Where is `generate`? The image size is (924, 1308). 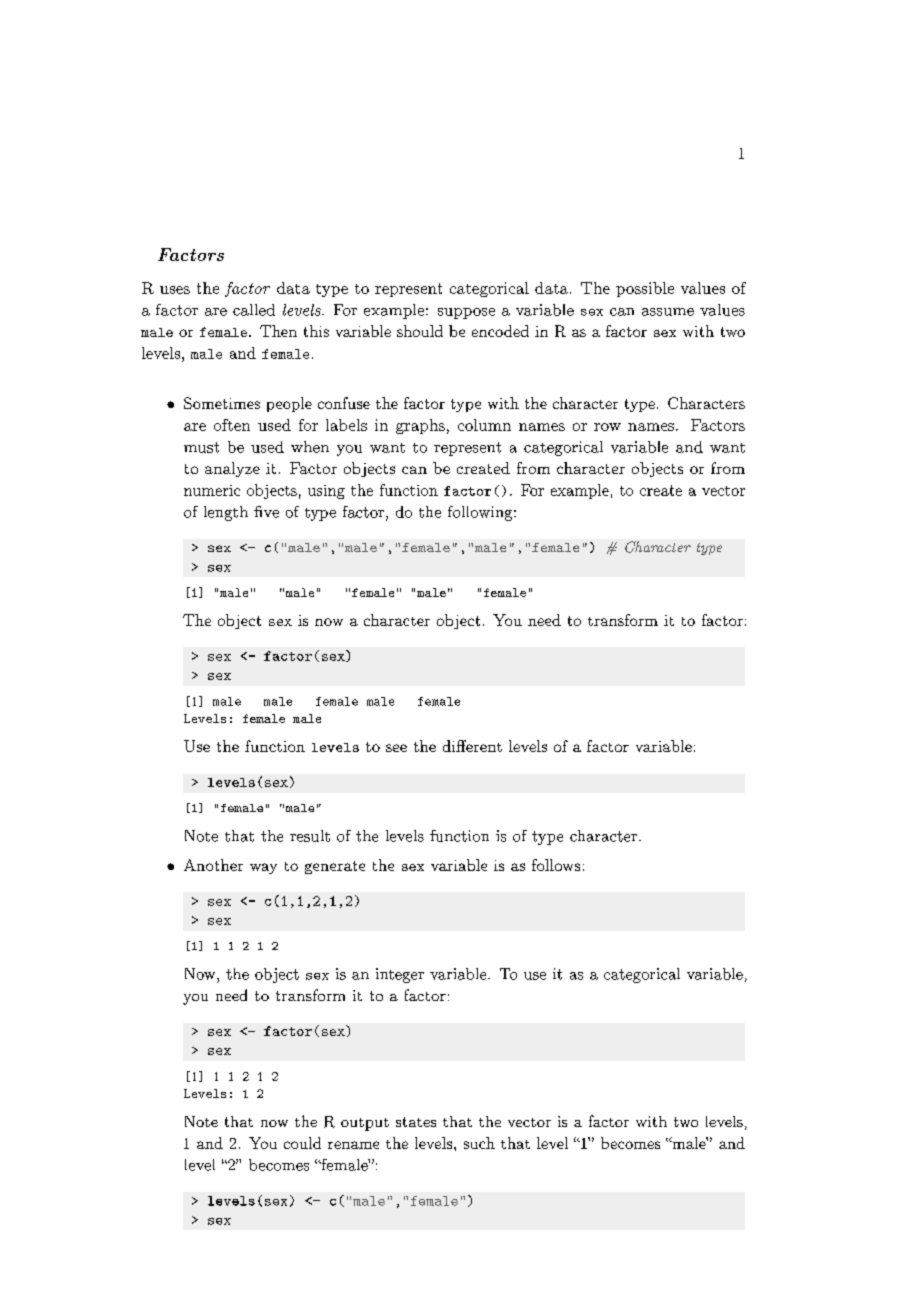
generate is located at coordinates (335, 867).
